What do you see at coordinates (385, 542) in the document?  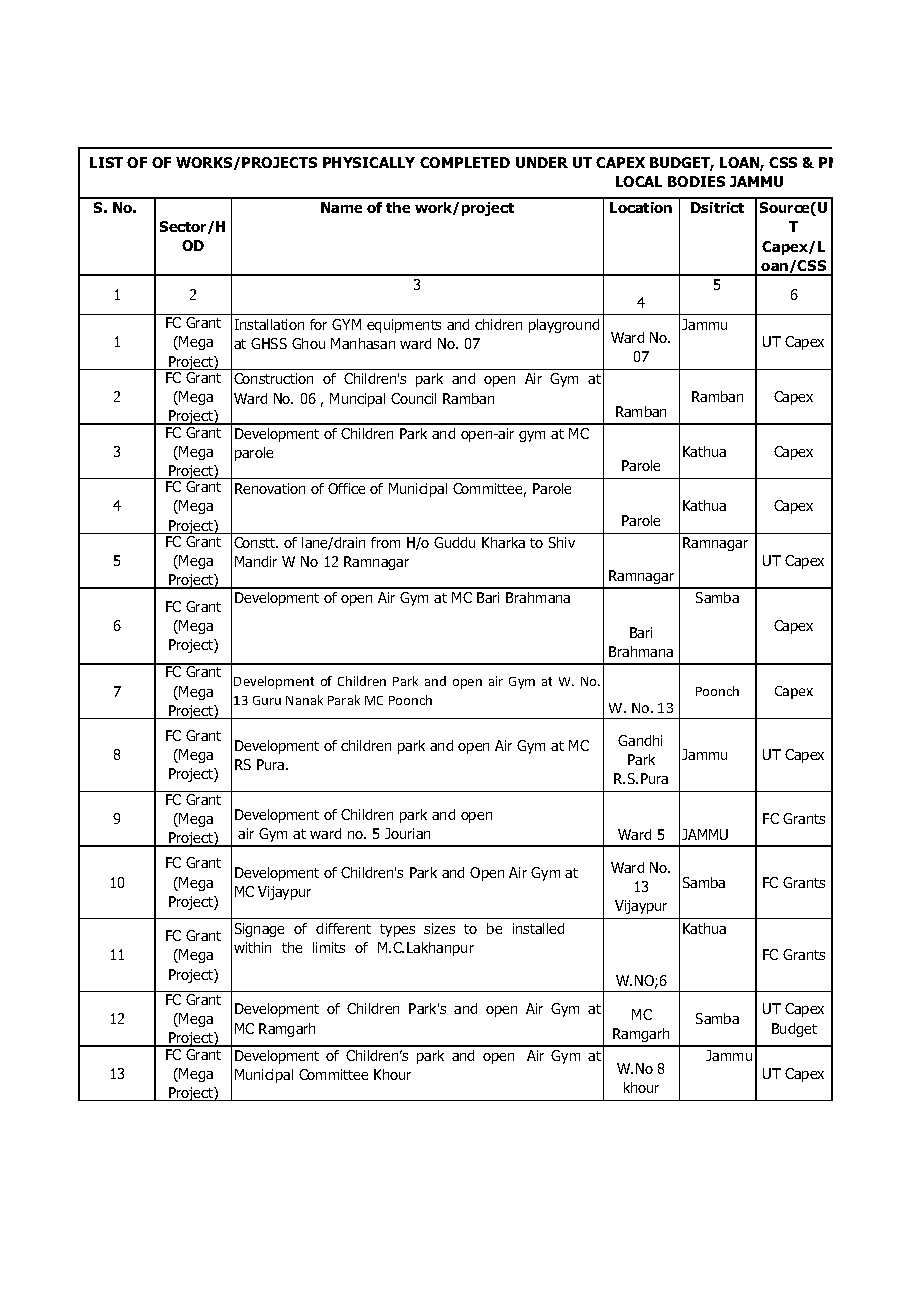 I see `from` at bounding box center [385, 542].
